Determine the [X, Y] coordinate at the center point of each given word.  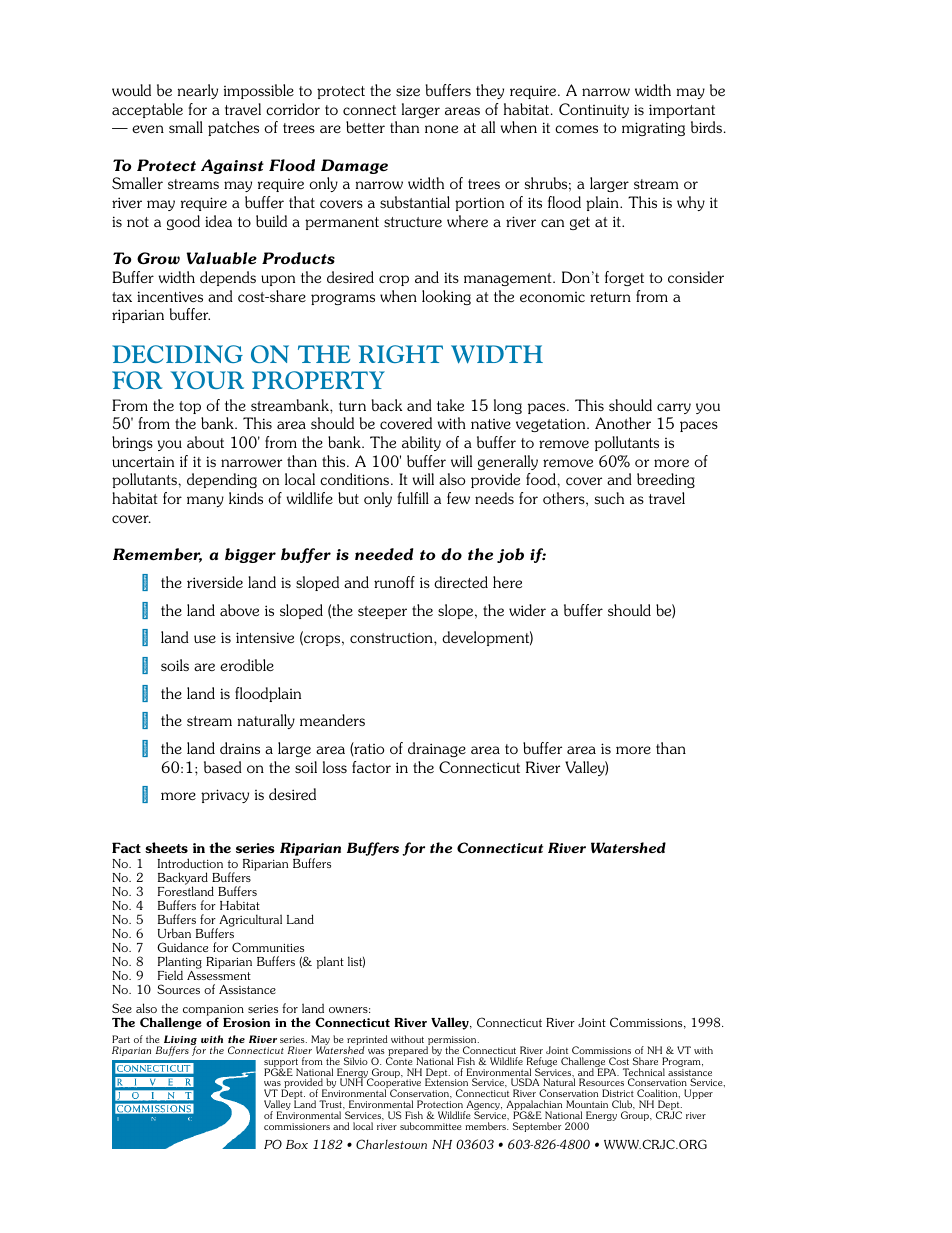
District [618, 1093]
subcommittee [431, 1126]
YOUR [207, 380]
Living [179, 1041]
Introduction [190, 863]
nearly [198, 91]
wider [527, 610]
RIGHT [400, 354]
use [205, 639]
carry [674, 408]
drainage [437, 749]
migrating [653, 129]
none [441, 129]
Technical [644, 1073]
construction [392, 637]
